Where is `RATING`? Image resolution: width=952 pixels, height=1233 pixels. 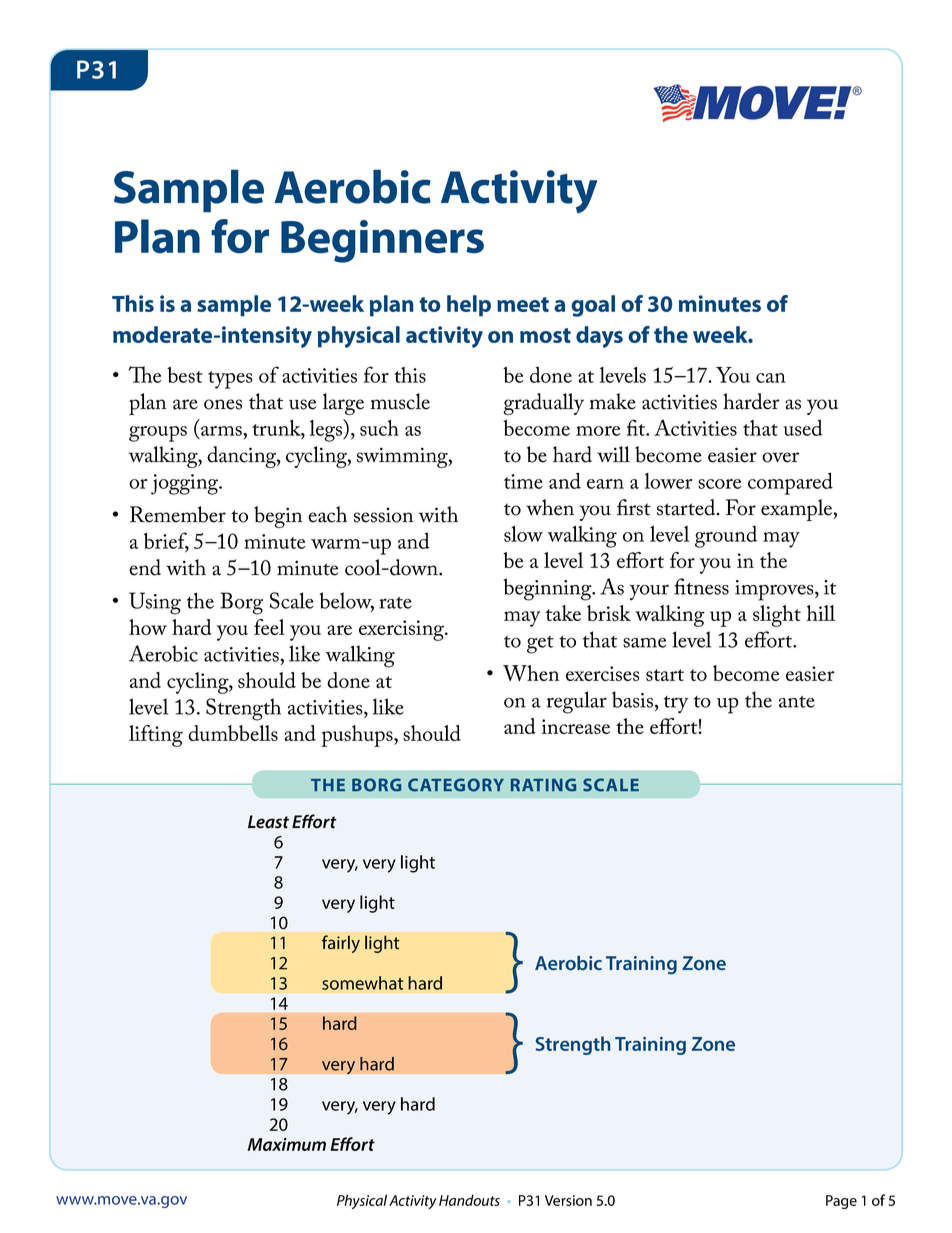
RATING is located at coordinates (543, 785).
